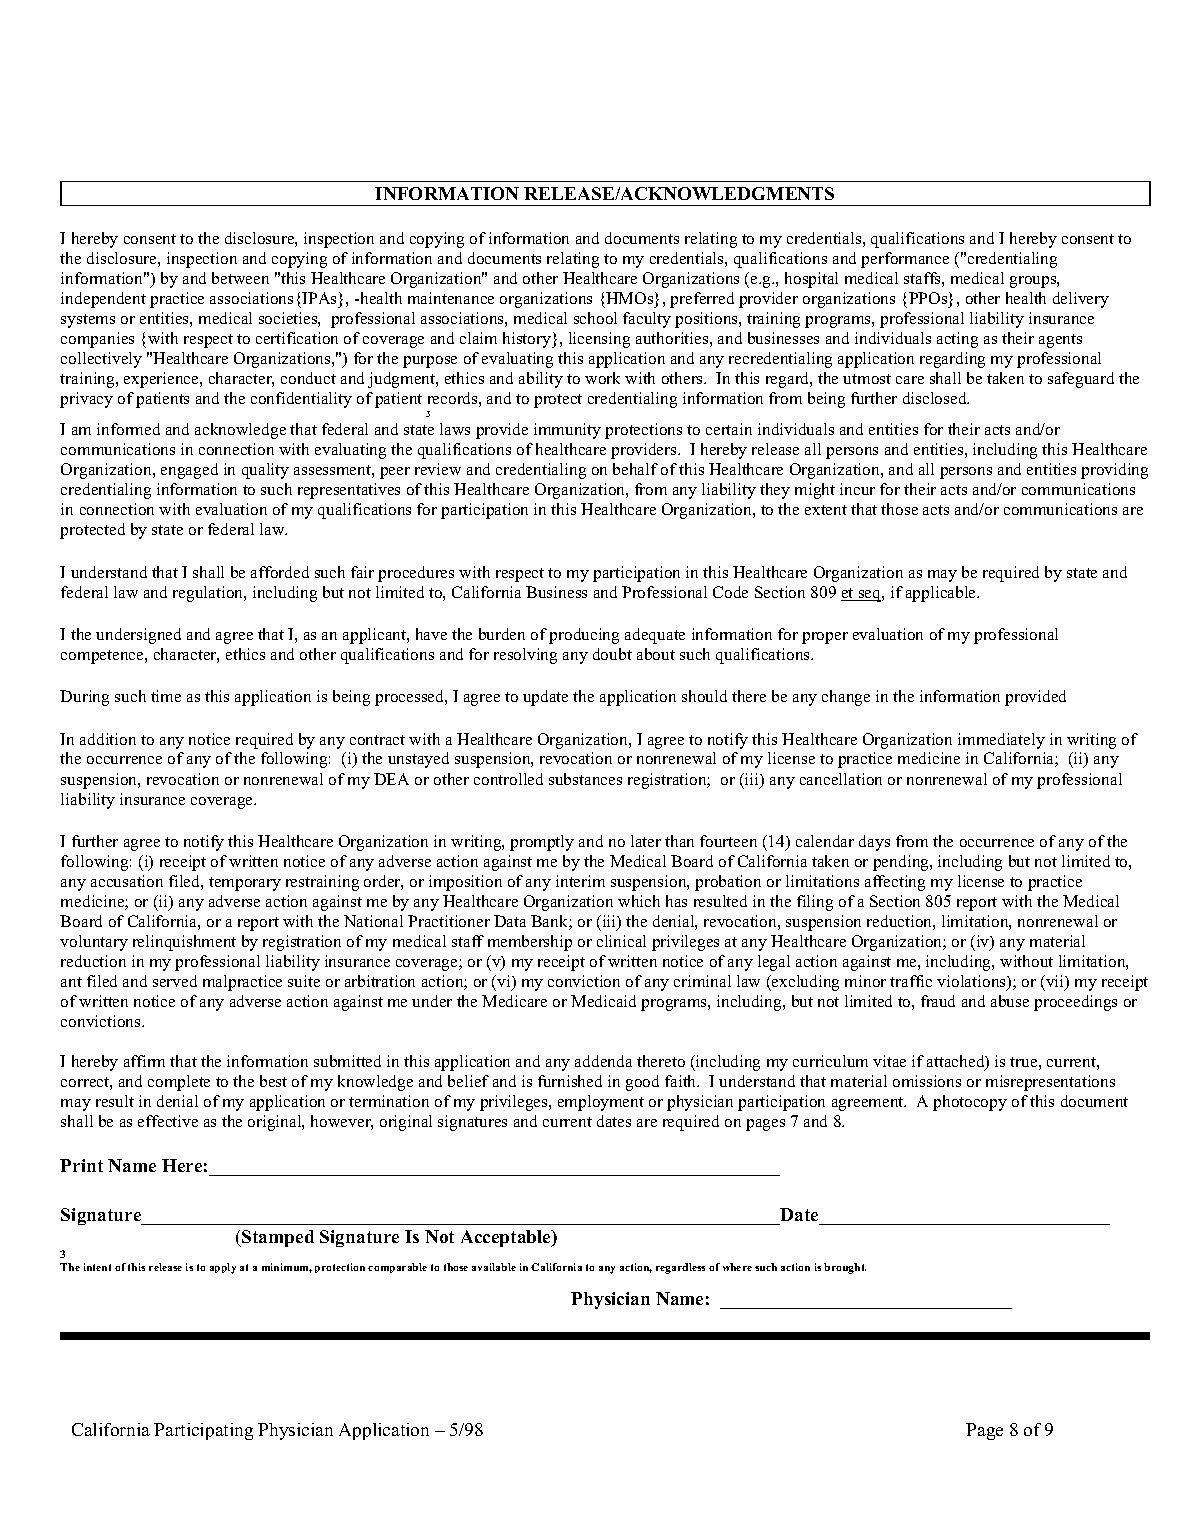  What do you see at coordinates (603, 1001) in the screenshot?
I see `Medicaid` at bounding box center [603, 1001].
